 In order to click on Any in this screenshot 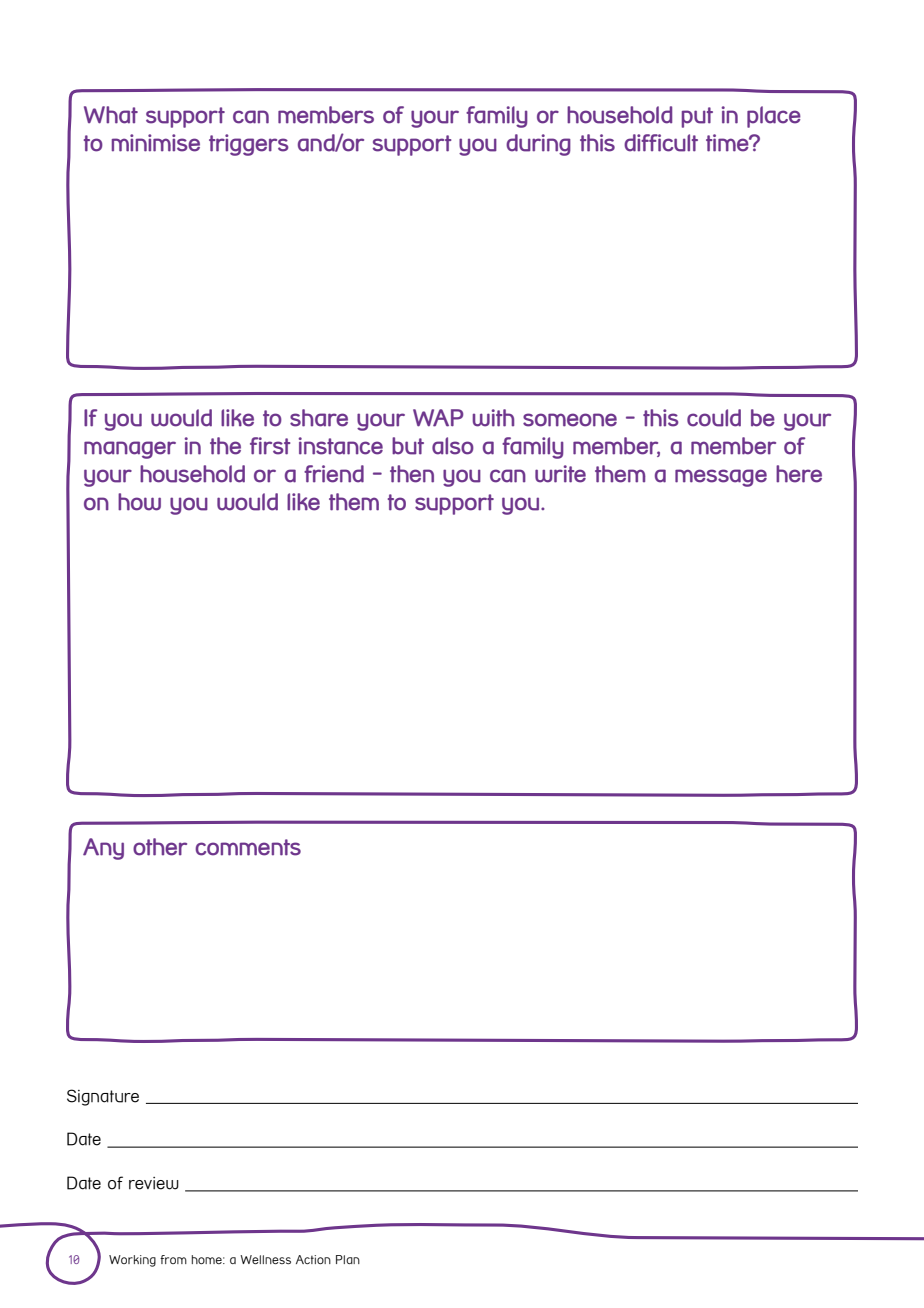, I will do `click(103, 849)`.
